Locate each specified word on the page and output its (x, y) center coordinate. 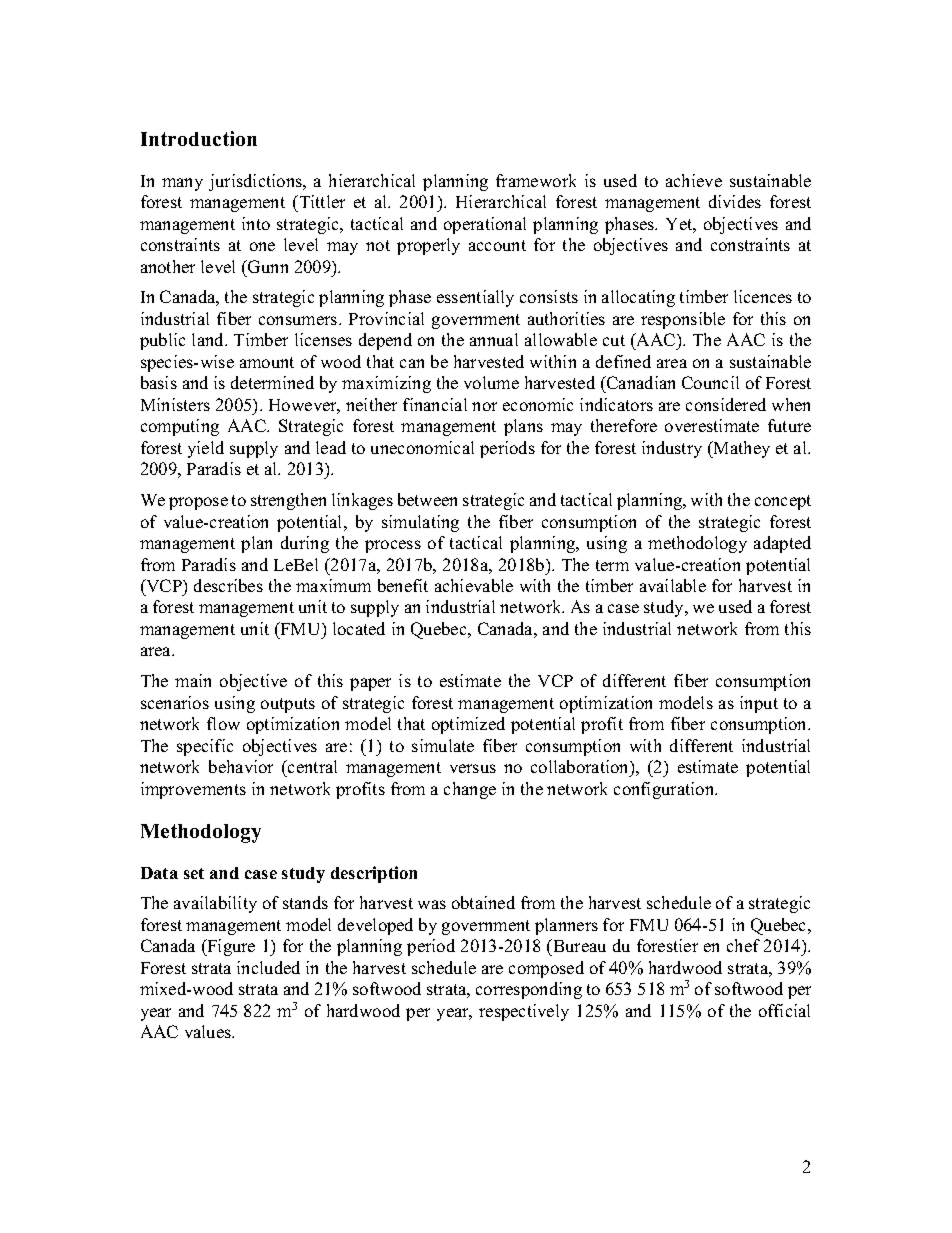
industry (672, 449)
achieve (694, 180)
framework (536, 180)
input (759, 704)
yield (206, 449)
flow (223, 723)
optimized (468, 725)
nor (484, 406)
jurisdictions (256, 182)
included (268, 967)
